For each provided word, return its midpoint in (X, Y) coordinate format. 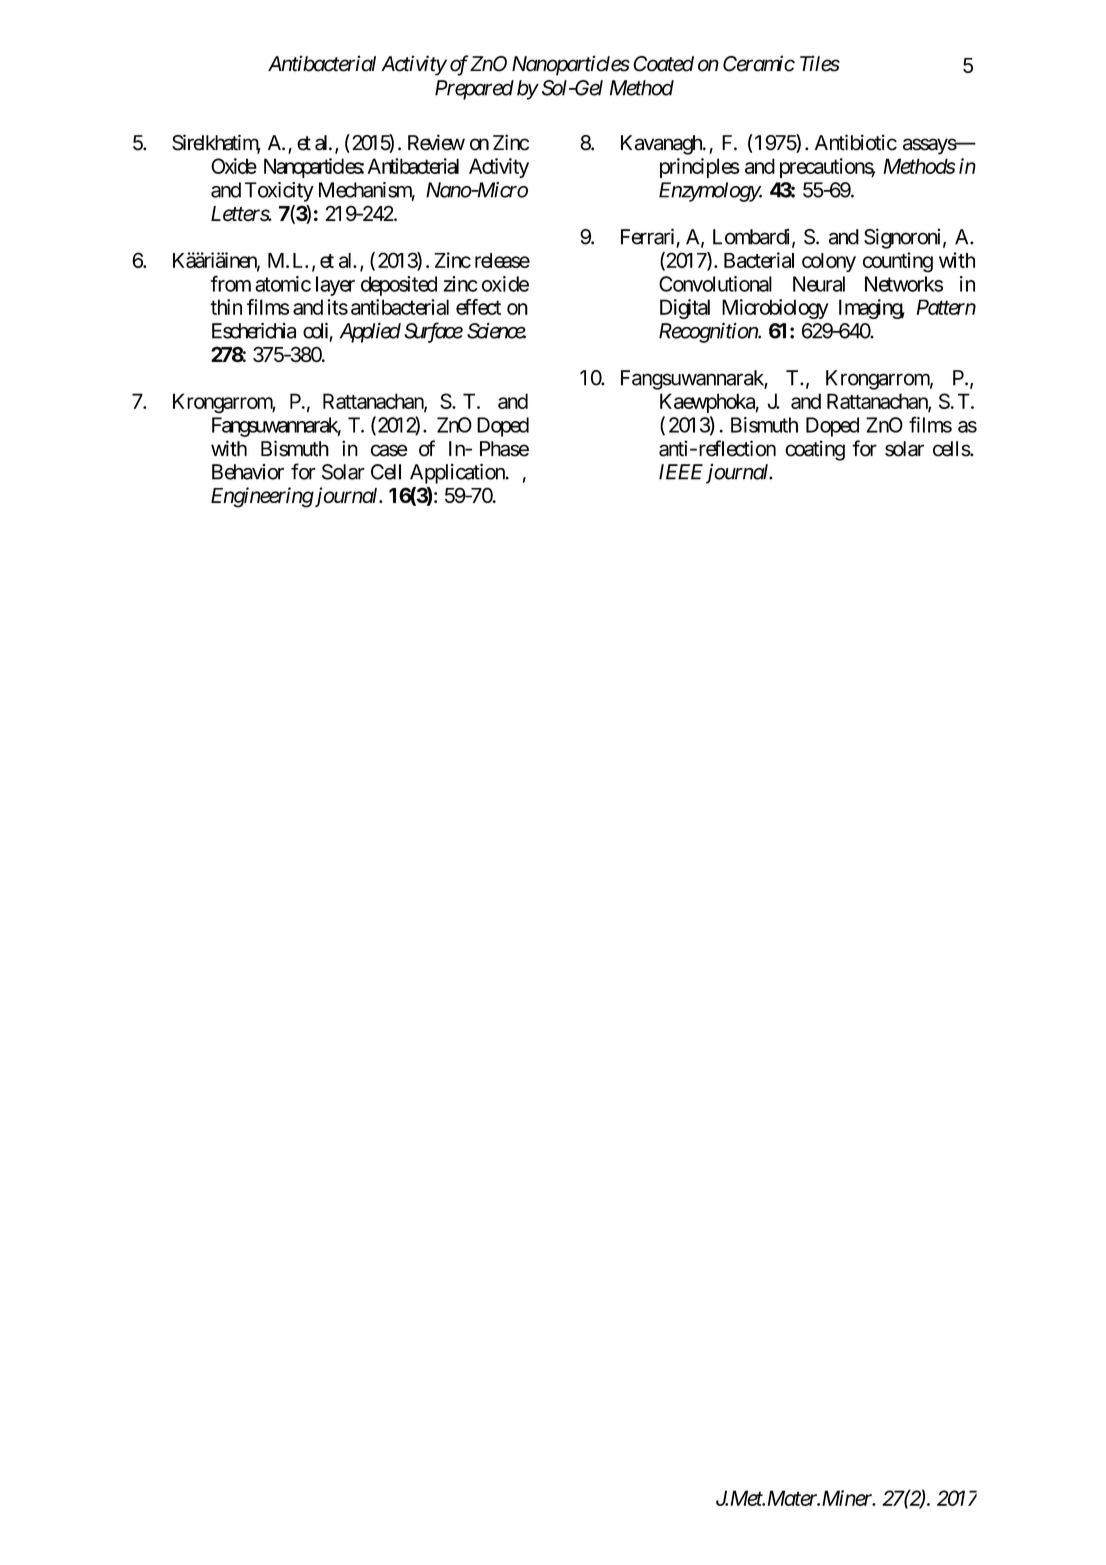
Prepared (474, 90)
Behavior (248, 472)
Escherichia (254, 330)
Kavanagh (662, 145)
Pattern (946, 307)
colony (829, 262)
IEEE (681, 472)
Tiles (820, 63)
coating (815, 450)
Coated (663, 64)
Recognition (709, 332)
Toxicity (279, 192)
